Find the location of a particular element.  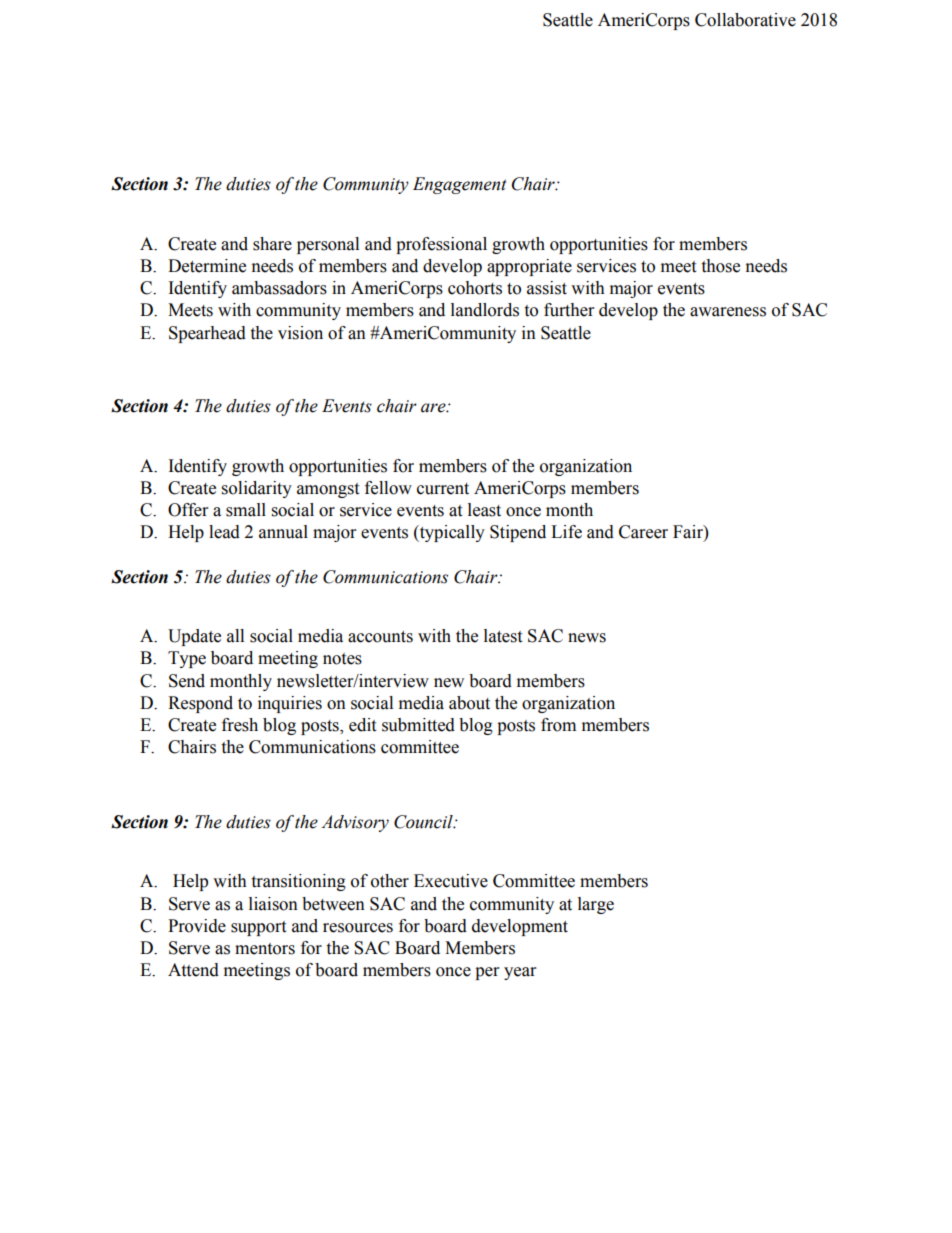

landlords is located at coordinates (485, 310).
